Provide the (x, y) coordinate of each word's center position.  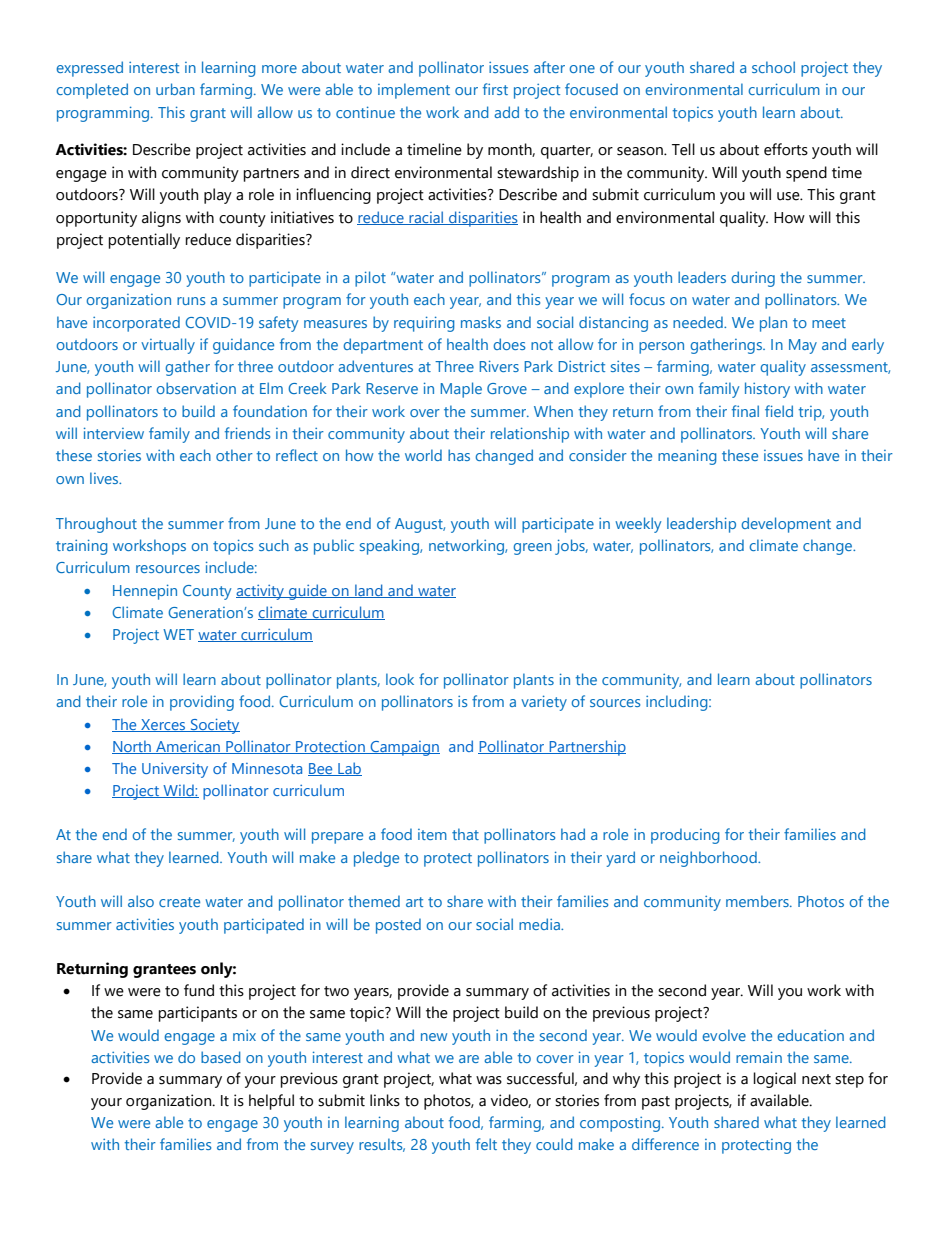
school (773, 67)
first (495, 89)
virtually (168, 346)
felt (486, 1144)
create (179, 902)
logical (774, 1080)
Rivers (499, 366)
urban (175, 89)
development (786, 525)
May (803, 346)
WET (178, 634)
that (465, 834)
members (758, 901)
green (532, 549)
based (221, 1057)
